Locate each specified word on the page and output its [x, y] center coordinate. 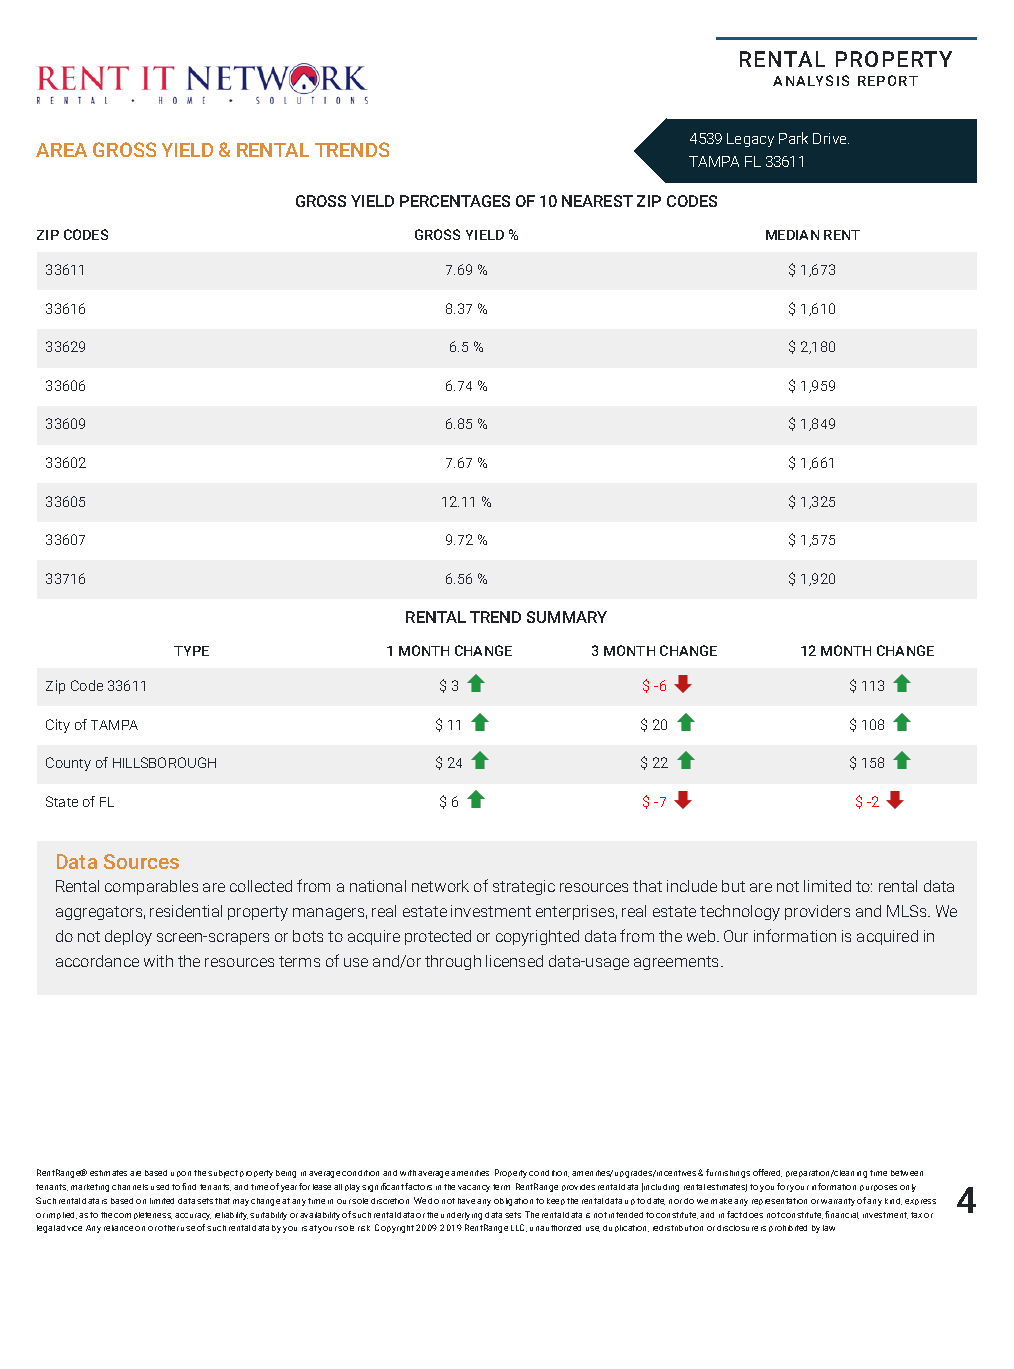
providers [817, 912]
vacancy [474, 1188]
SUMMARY [567, 617]
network [440, 886]
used [160, 1187]
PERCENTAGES [455, 201]
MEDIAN [792, 235]
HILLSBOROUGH [164, 762]
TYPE [191, 651]
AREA [61, 150]
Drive [831, 138]
